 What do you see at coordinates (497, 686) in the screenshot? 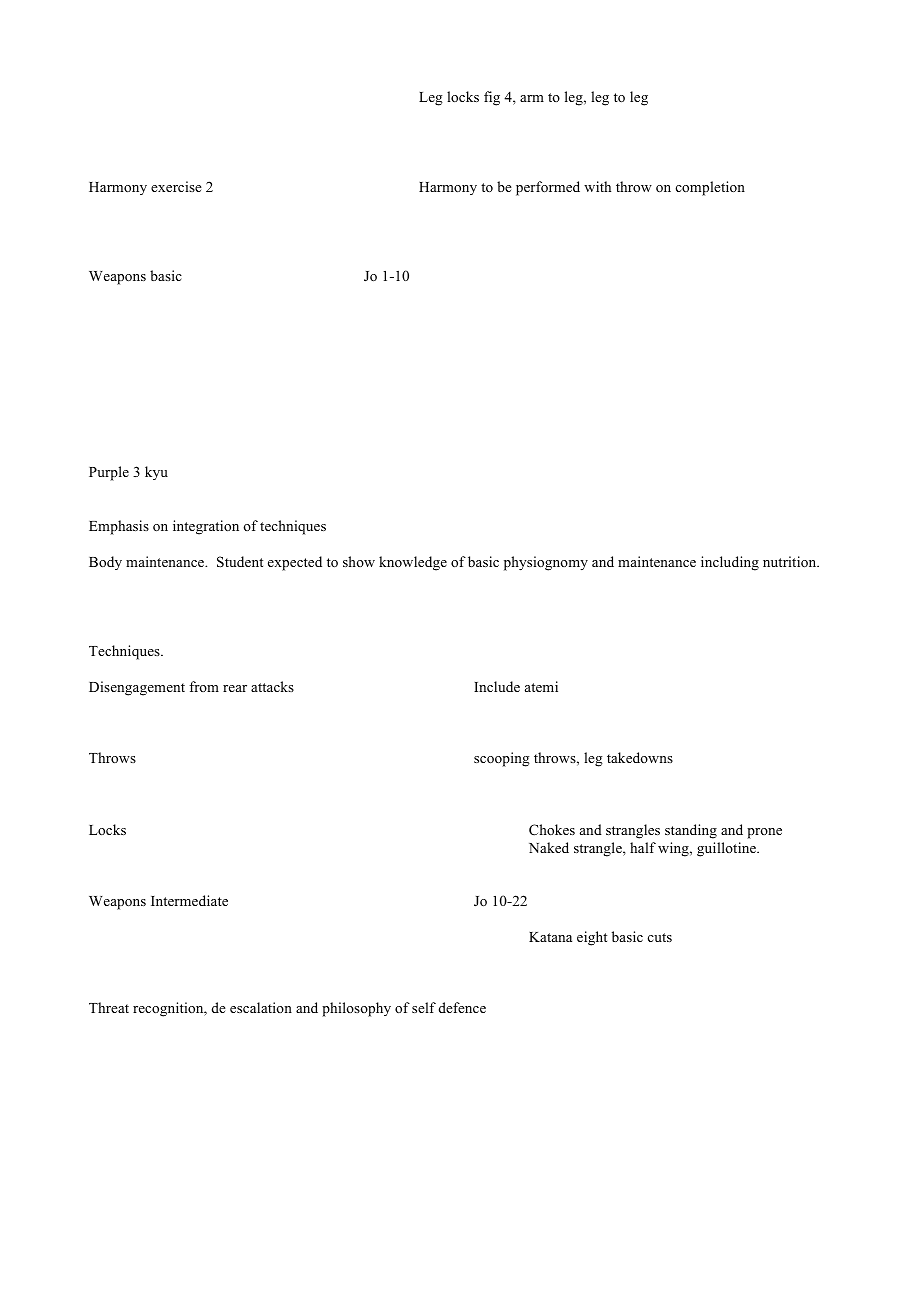
I see `Include` at bounding box center [497, 686].
